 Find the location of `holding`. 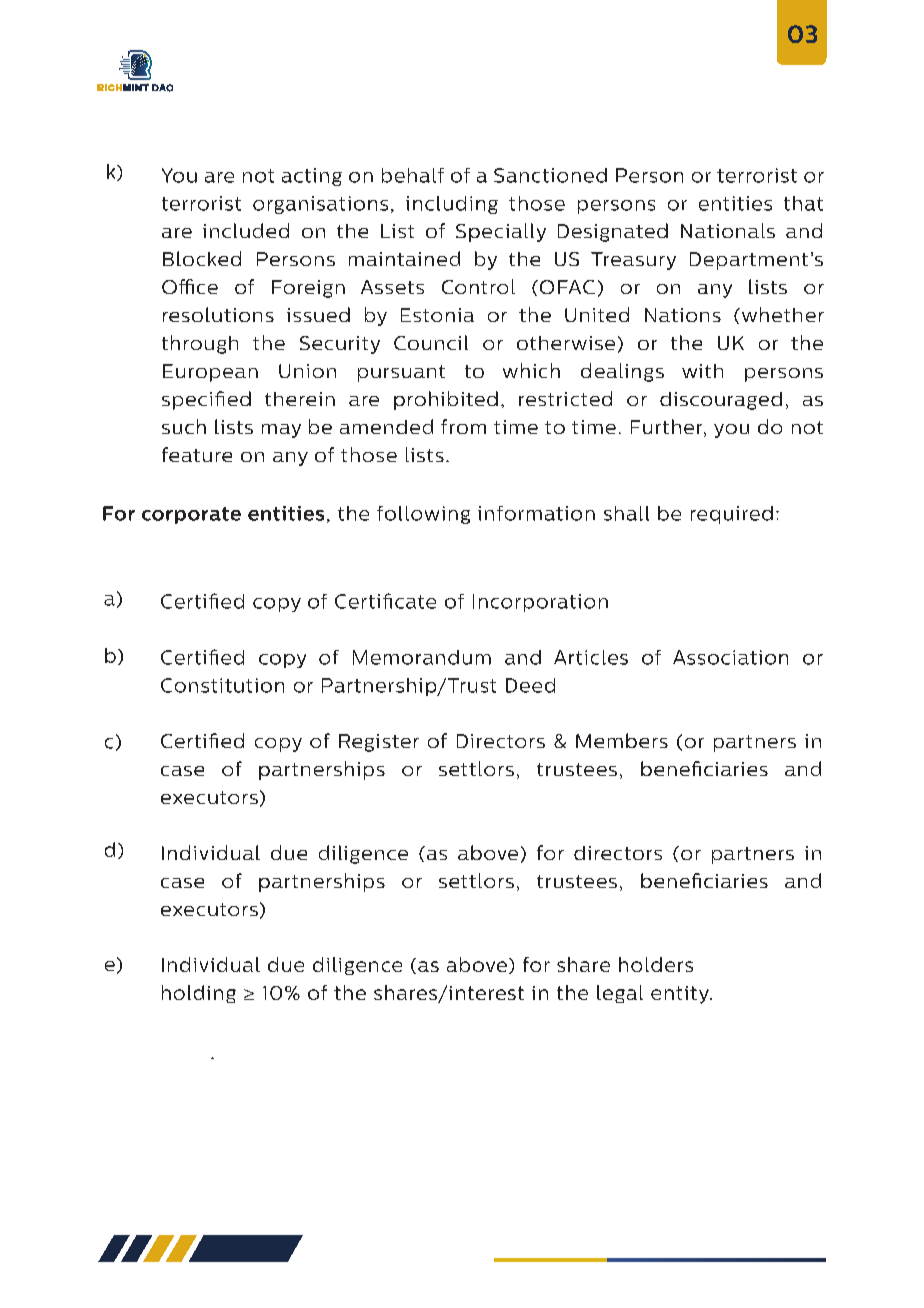

holding is located at coordinates (199, 994).
